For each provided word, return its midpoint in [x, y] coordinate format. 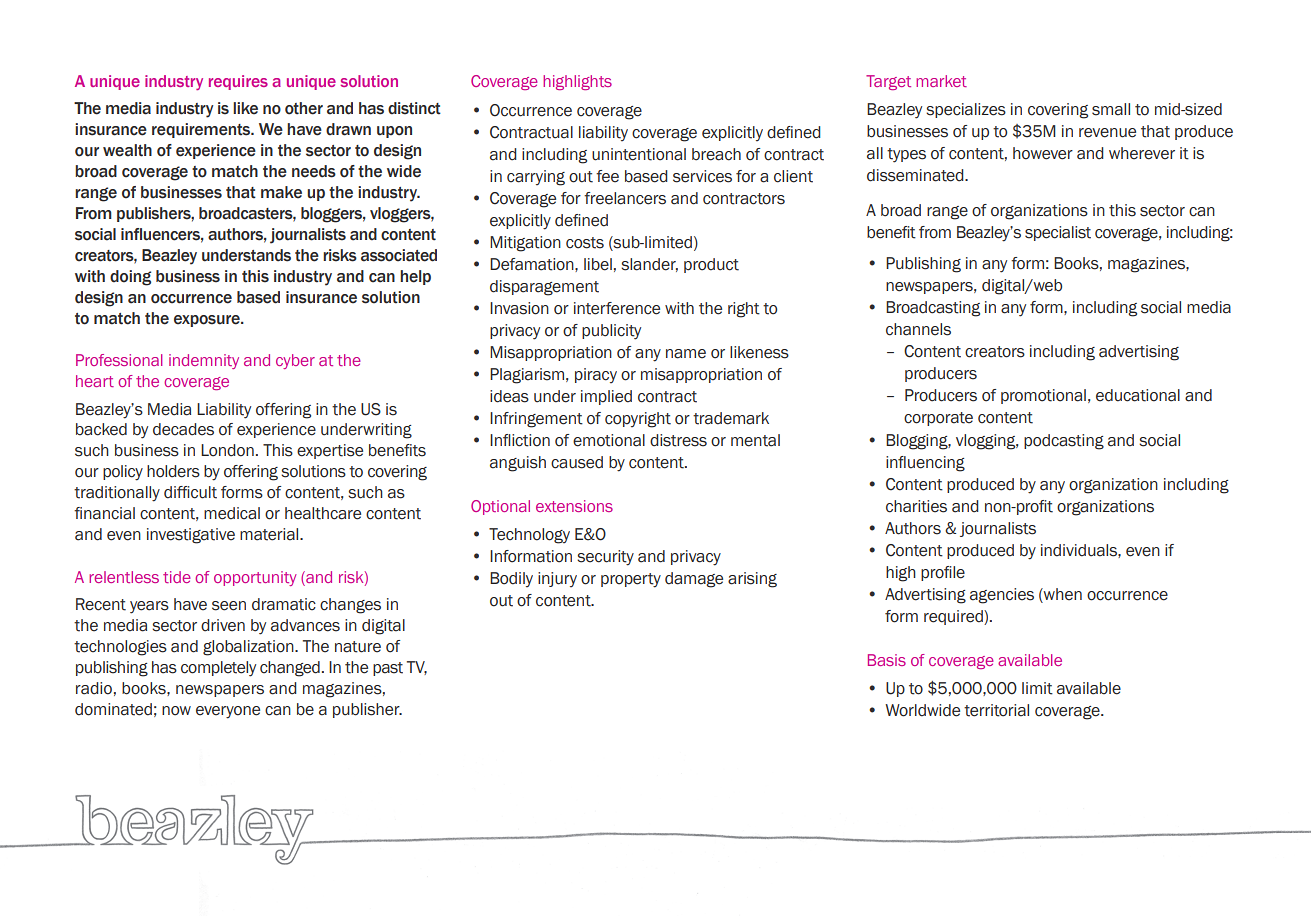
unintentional [639, 154]
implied [606, 397]
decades [183, 429]
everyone [228, 712]
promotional [1043, 396]
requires [238, 82]
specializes [966, 110]
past [388, 669]
